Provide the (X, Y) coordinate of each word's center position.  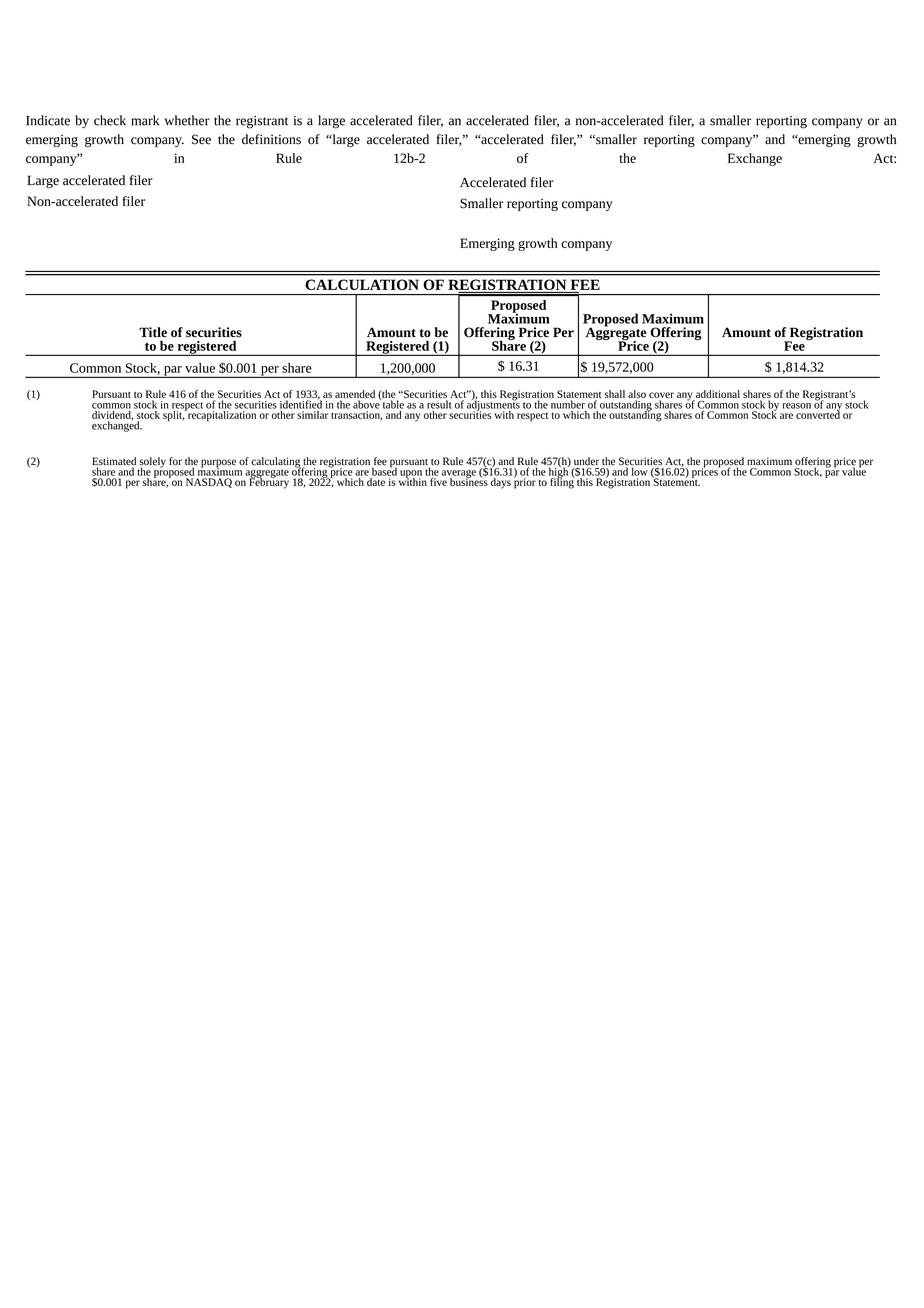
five (437, 480)
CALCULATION (362, 284)
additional (718, 394)
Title (153, 332)
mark (145, 120)
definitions (271, 139)
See (201, 139)
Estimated (114, 462)
